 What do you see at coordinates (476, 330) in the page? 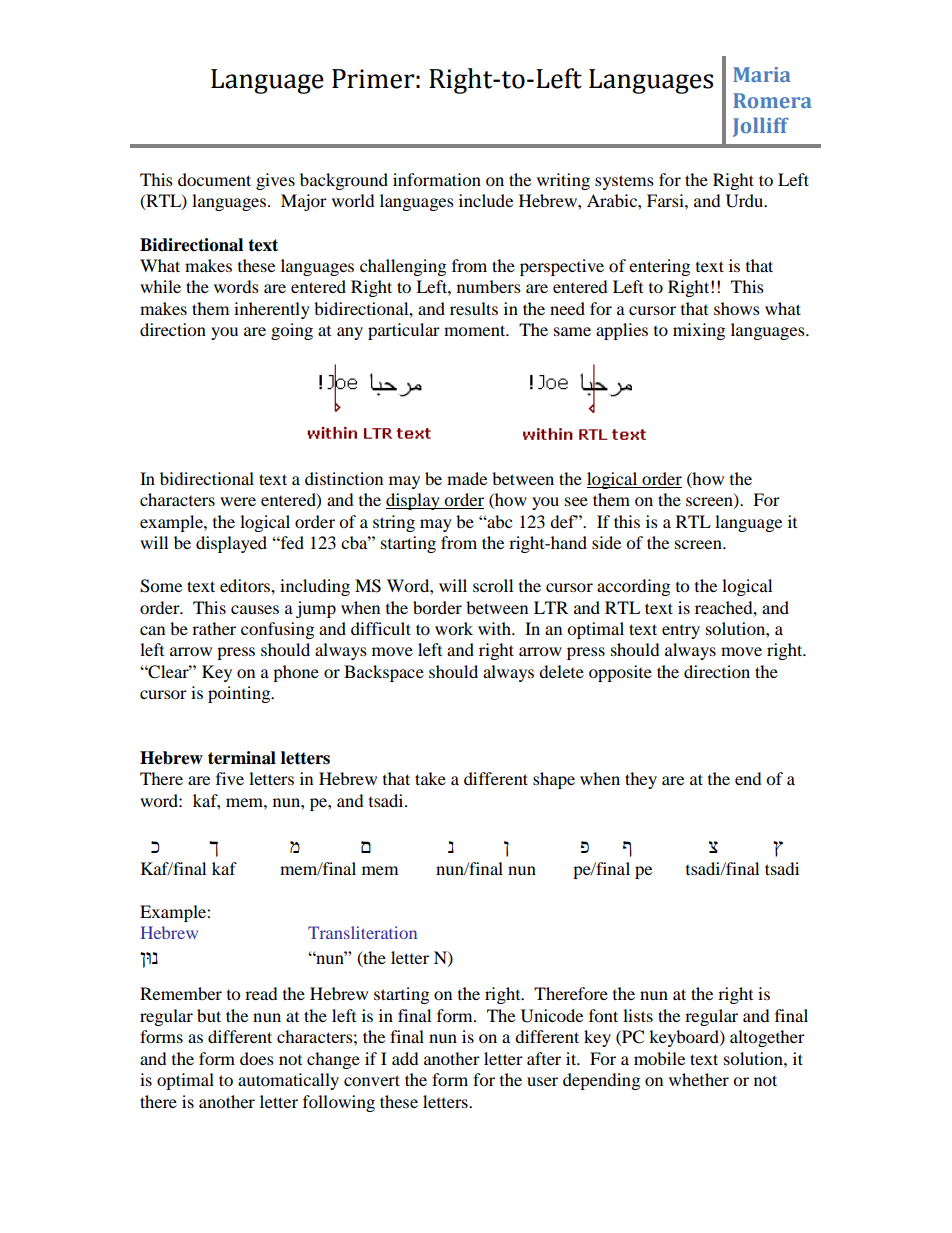
I see `moment` at bounding box center [476, 330].
